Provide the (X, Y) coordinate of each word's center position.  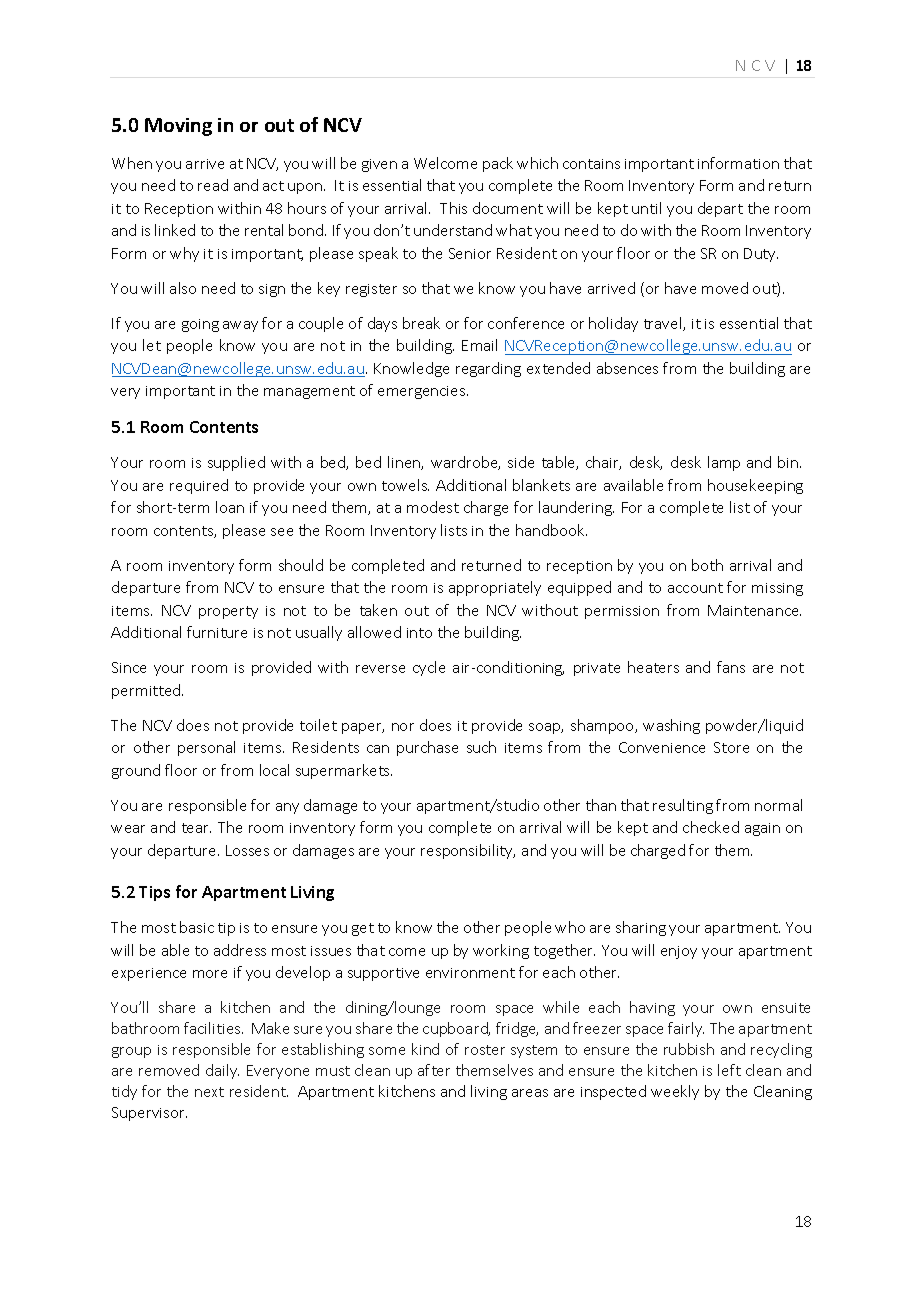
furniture (217, 632)
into (419, 633)
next (209, 1092)
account (695, 588)
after (434, 1070)
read (213, 185)
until (646, 208)
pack (498, 164)
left (729, 1070)
